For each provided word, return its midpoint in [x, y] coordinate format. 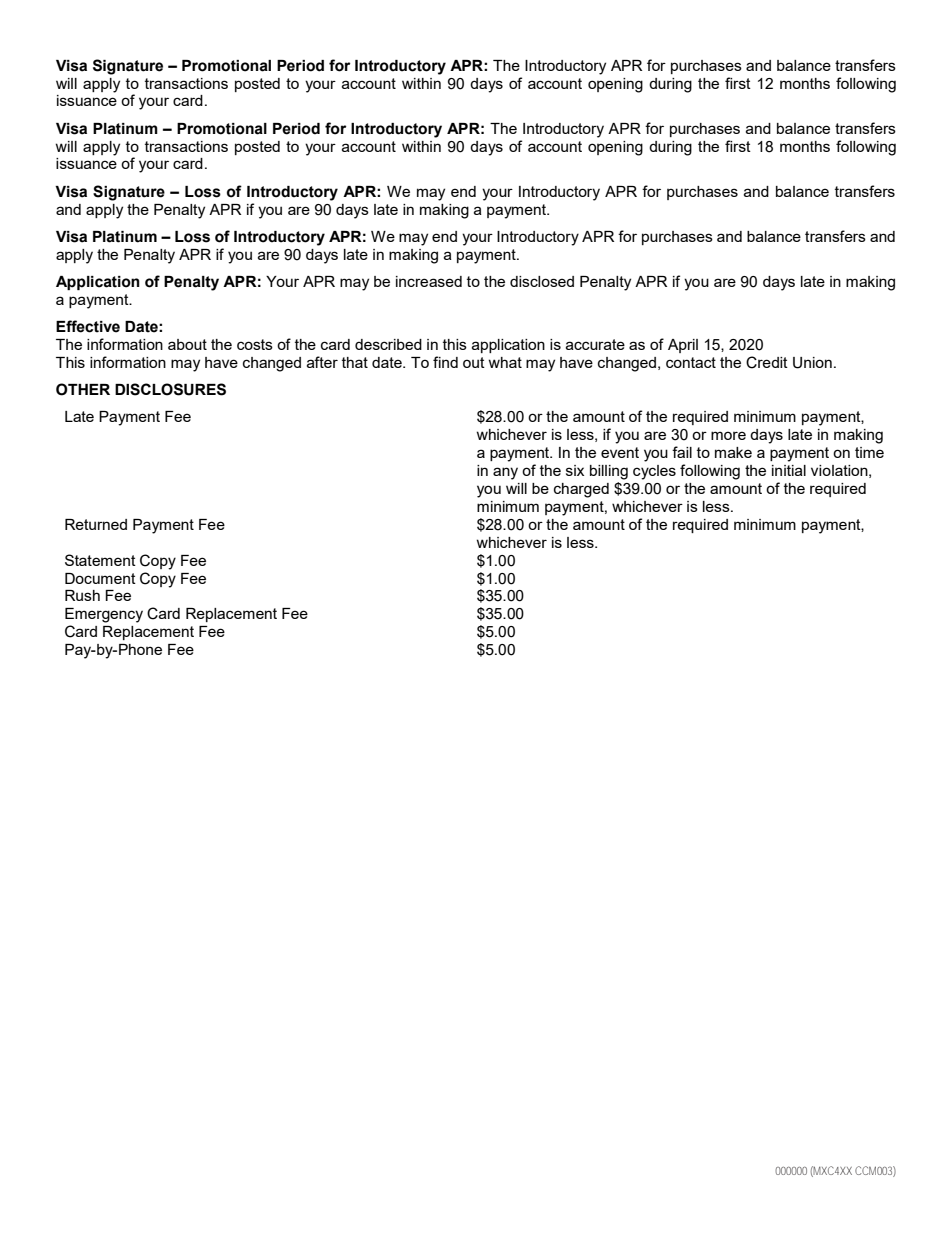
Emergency [104, 615]
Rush [82, 595]
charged [581, 490]
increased [429, 281]
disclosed [542, 281]
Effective [88, 326]
